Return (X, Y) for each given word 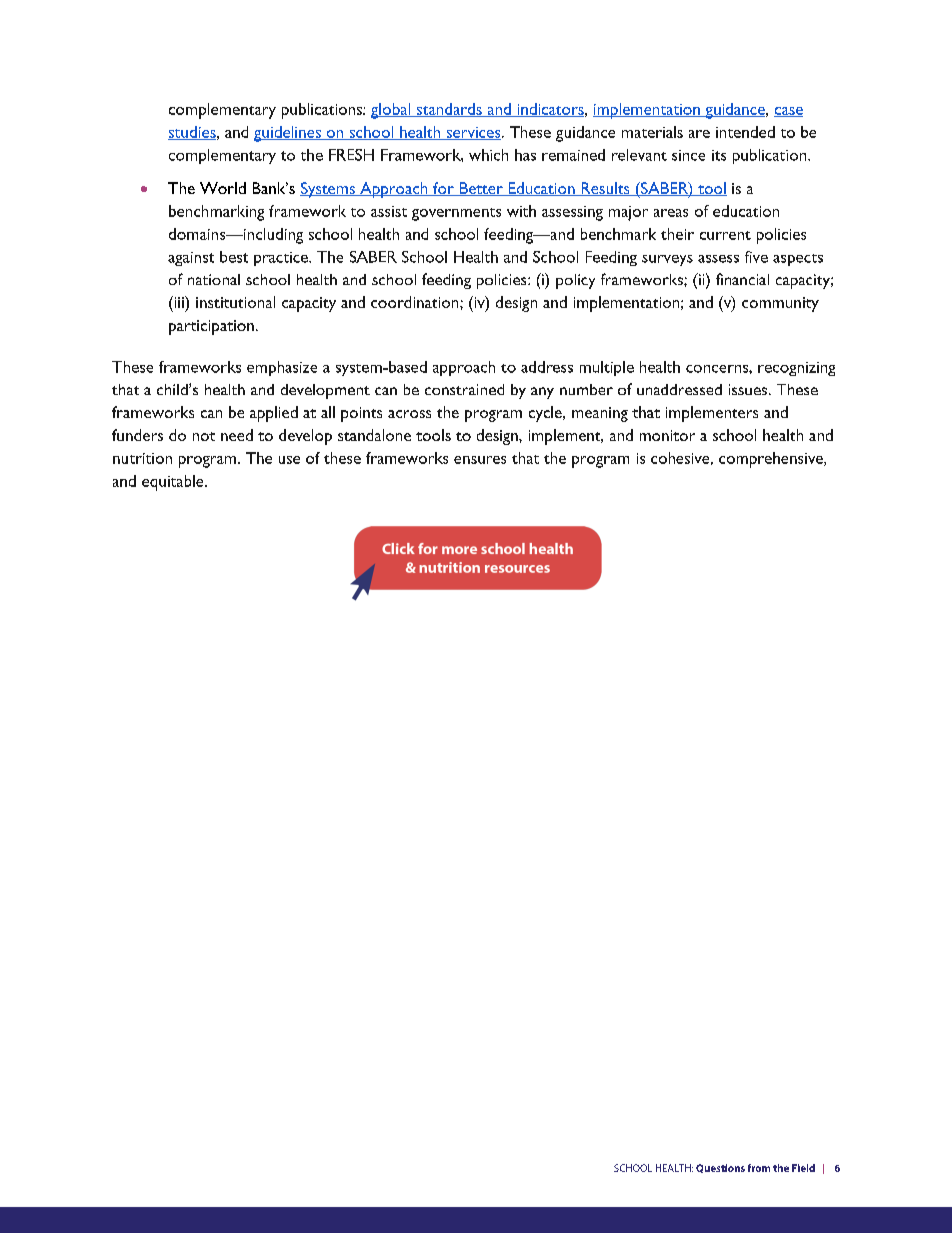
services (473, 133)
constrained (464, 389)
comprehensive (772, 460)
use (289, 460)
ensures (480, 460)
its (719, 155)
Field (803, 1168)
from (759, 1168)
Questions (720, 1168)
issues (749, 389)
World (223, 188)
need (237, 435)
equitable (174, 483)
